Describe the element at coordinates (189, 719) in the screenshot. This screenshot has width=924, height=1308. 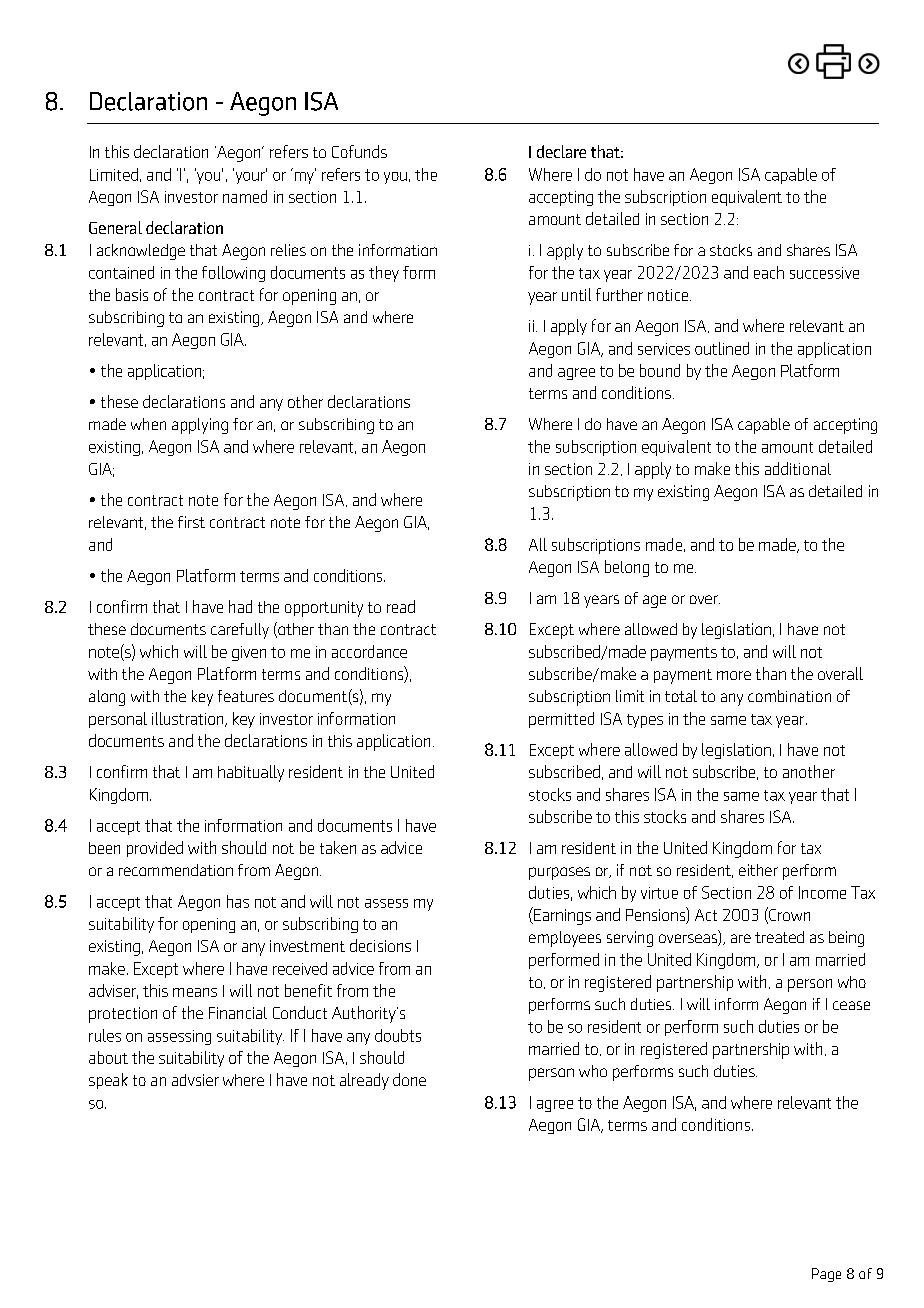
I see `illustration` at that location.
